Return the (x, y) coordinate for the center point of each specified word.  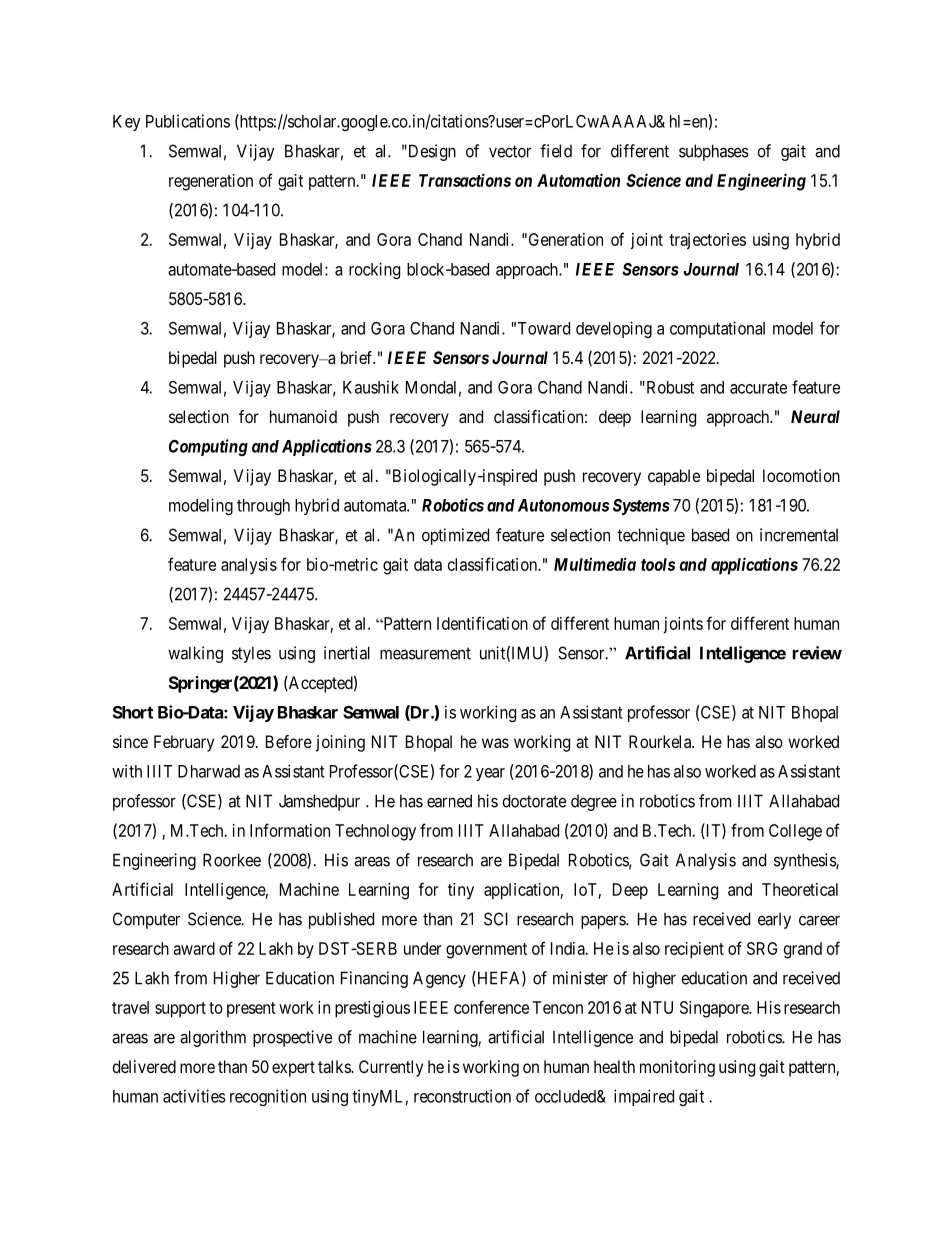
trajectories (707, 241)
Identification (482, 623)
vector (510, 151)
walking (195, 654)
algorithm (213, 1038)
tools (658, 564)
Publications (188, 121)
